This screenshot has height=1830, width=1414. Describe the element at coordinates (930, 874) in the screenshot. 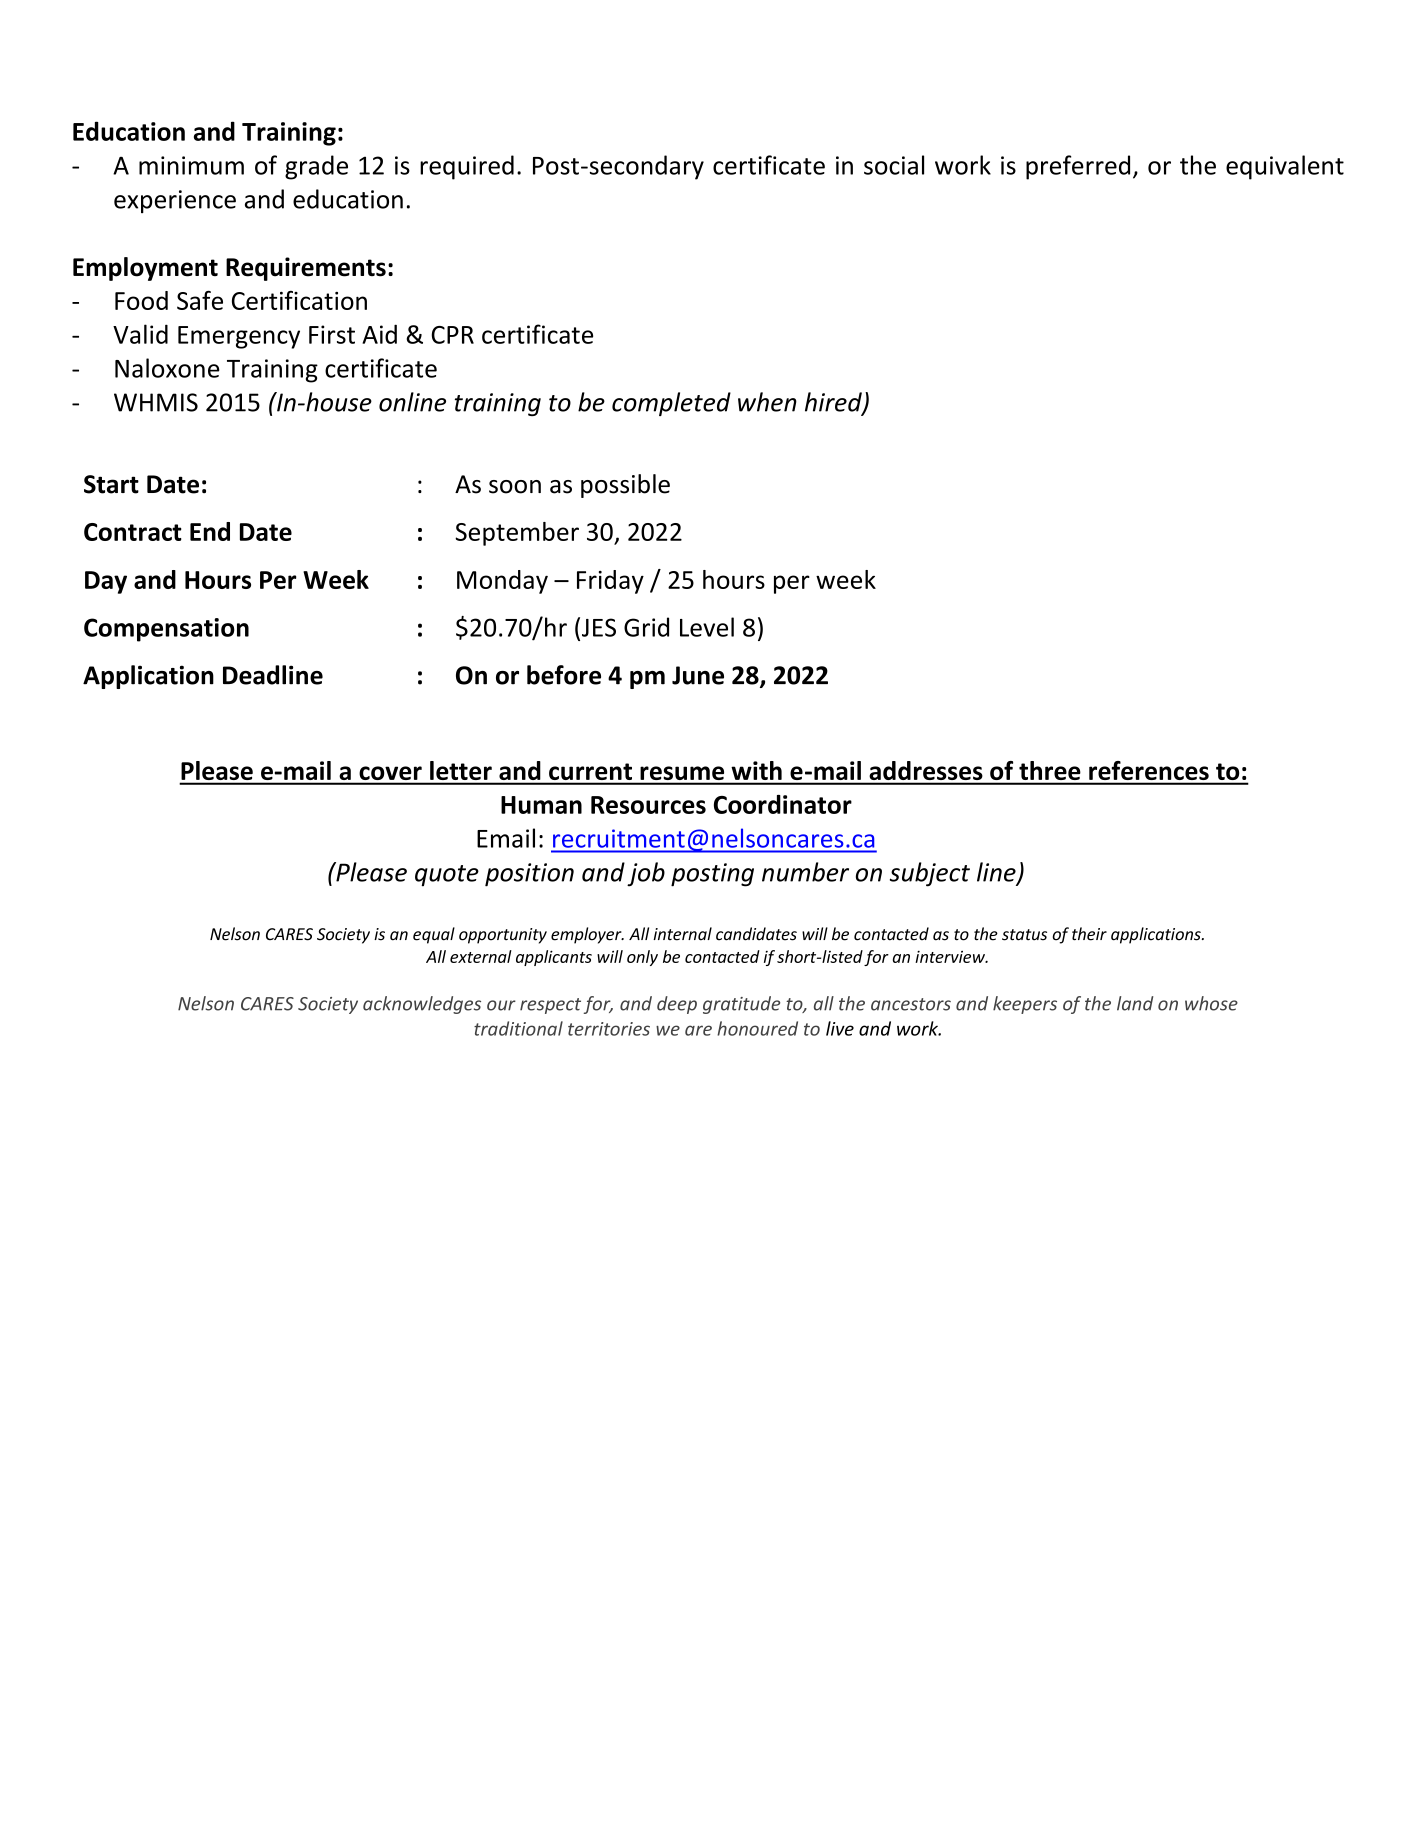

I see `subject` at that location.
